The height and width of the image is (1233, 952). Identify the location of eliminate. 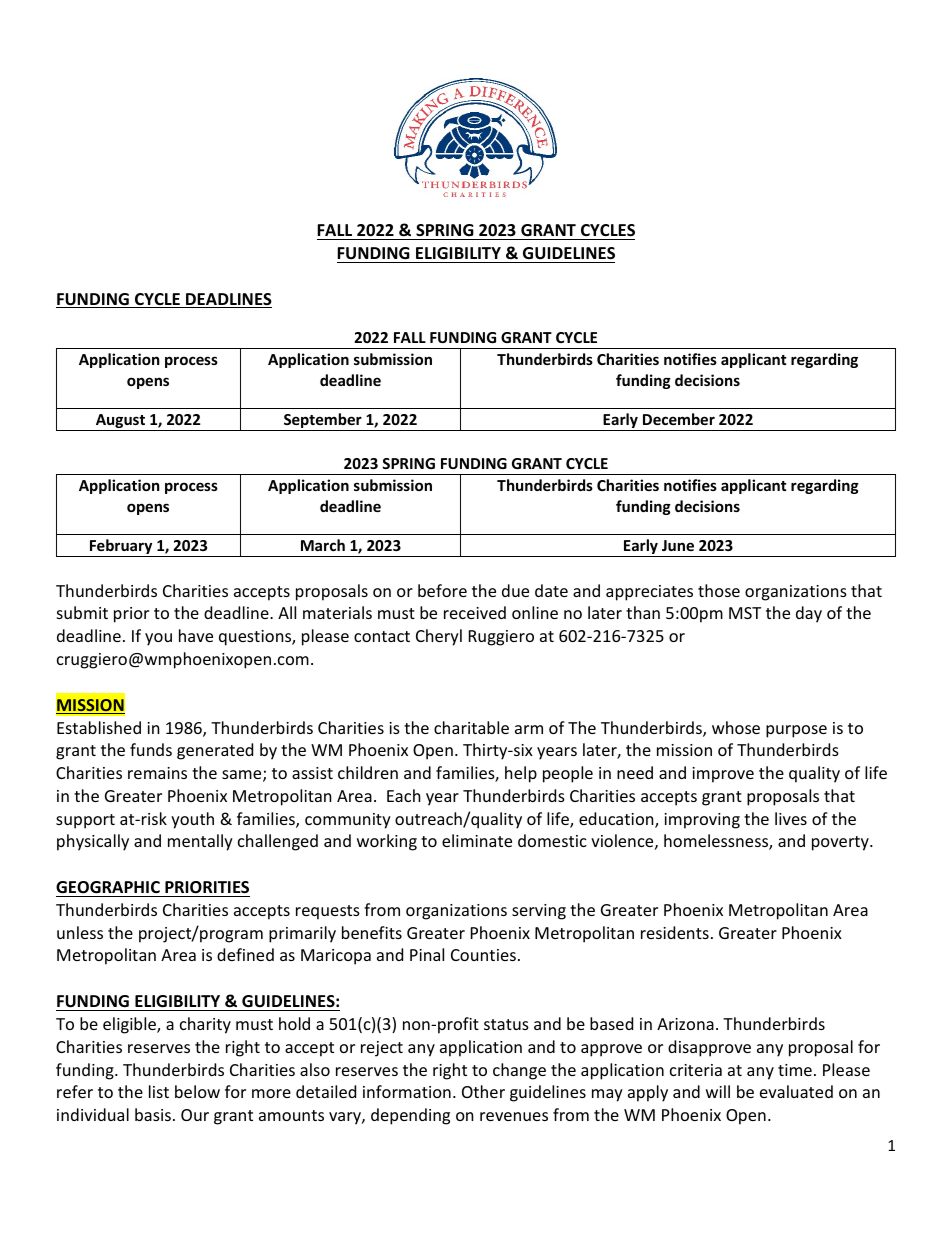
(477, 840).
